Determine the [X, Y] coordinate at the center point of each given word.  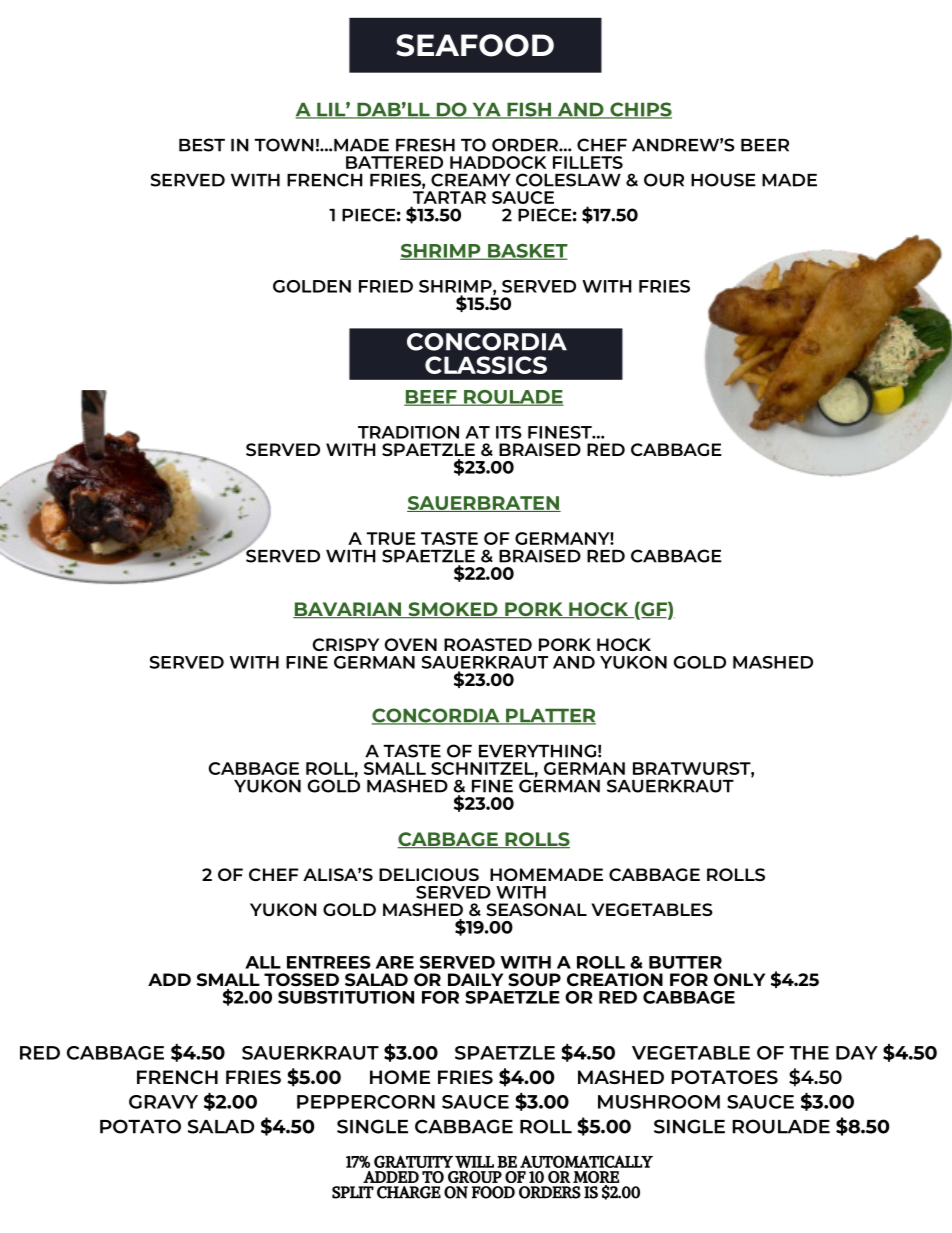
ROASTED [488, 644]
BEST [202, 145]
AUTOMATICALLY [586, 1161]
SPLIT [353, 1192]
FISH [529, 110]
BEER [765, 145]
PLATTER [550, 716]
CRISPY [346, 644]
